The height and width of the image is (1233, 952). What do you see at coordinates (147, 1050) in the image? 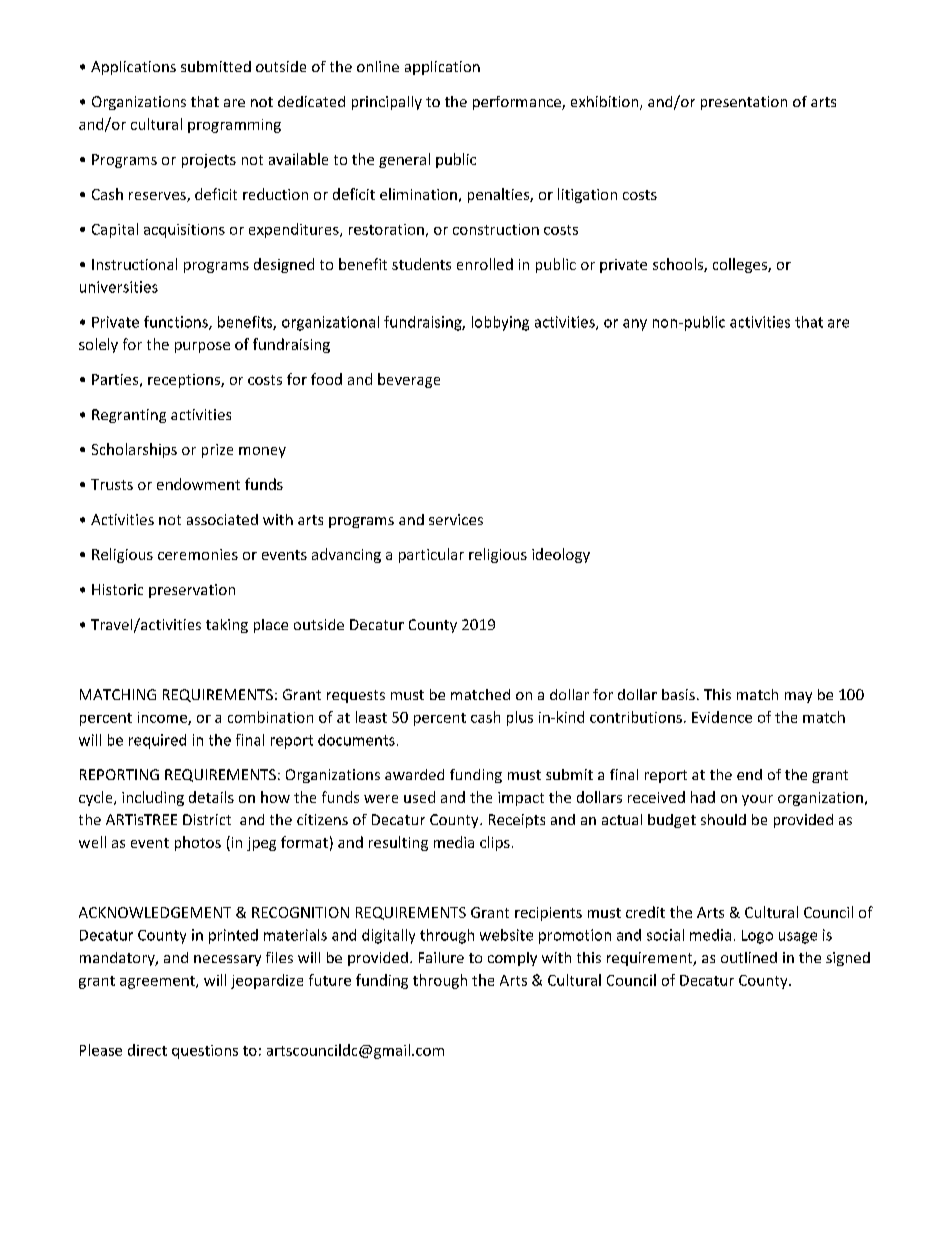
I see `direct` at bounding box center [147, 1050].
